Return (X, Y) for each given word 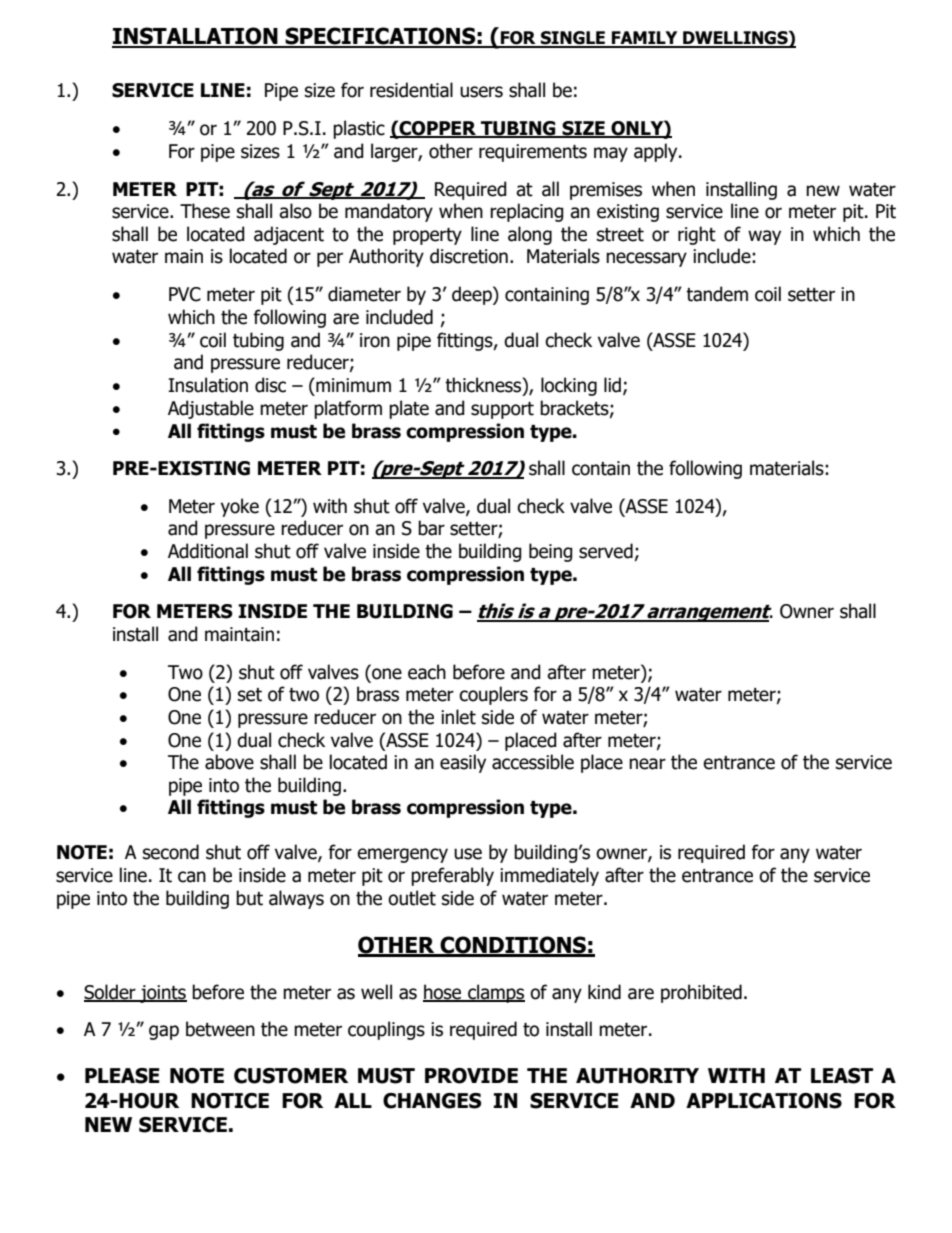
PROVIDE (471, 1076)
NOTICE (230, 1101)
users (481, 92)
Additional (208, 551)
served (606, 551)
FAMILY (645, 39)
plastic (359, 129)
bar (431, 528)
